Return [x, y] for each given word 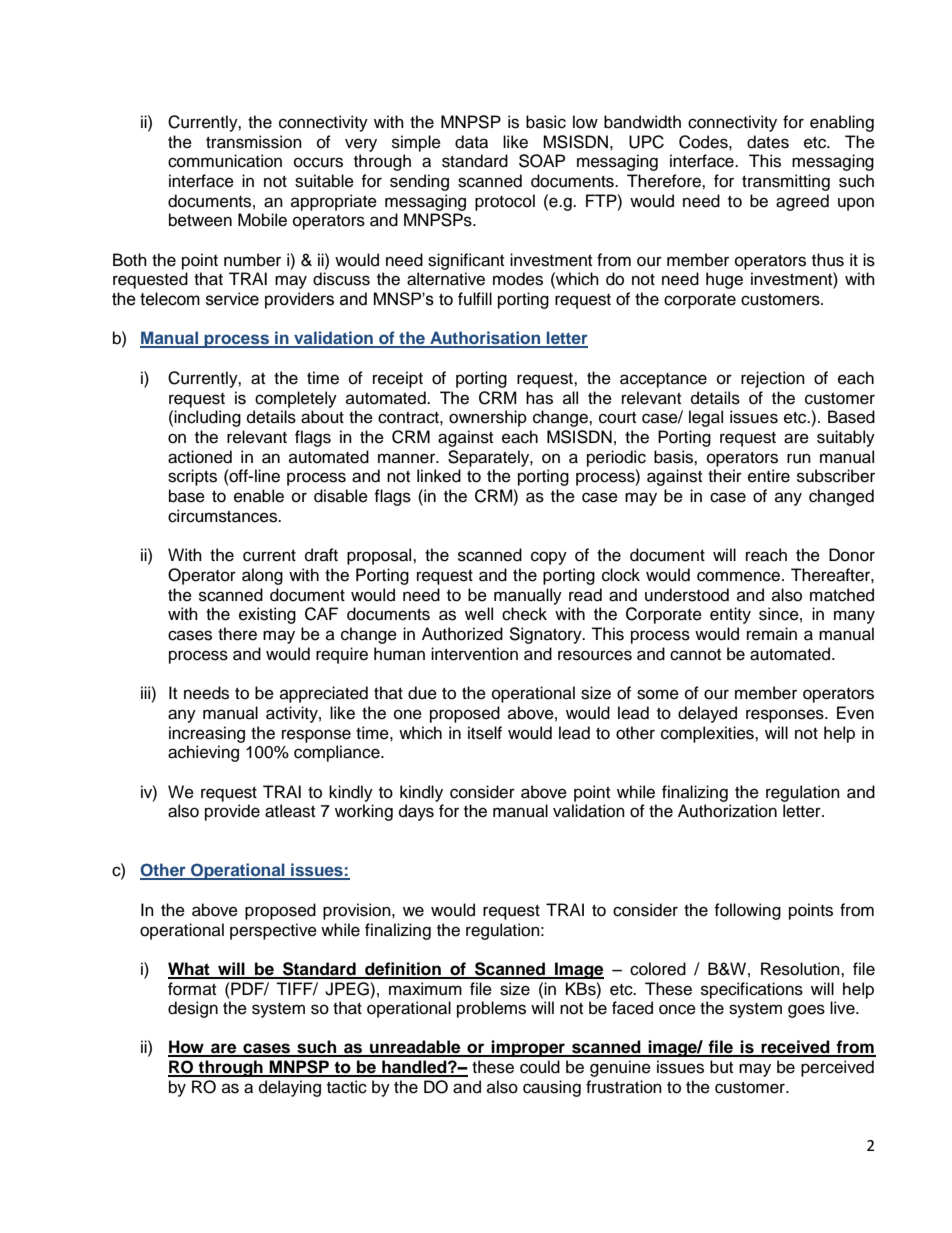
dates [768, 142]
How [187, 1048]
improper [528, 1048]
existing [267, 615]
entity [730, 615]
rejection [773, 379]
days [416, 812]
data [471, 142]
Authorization [727, 811]
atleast [290, 811]
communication [225, 161]
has [539, 398]
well [479, 614]
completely [296, 399]
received [795, 1048]
